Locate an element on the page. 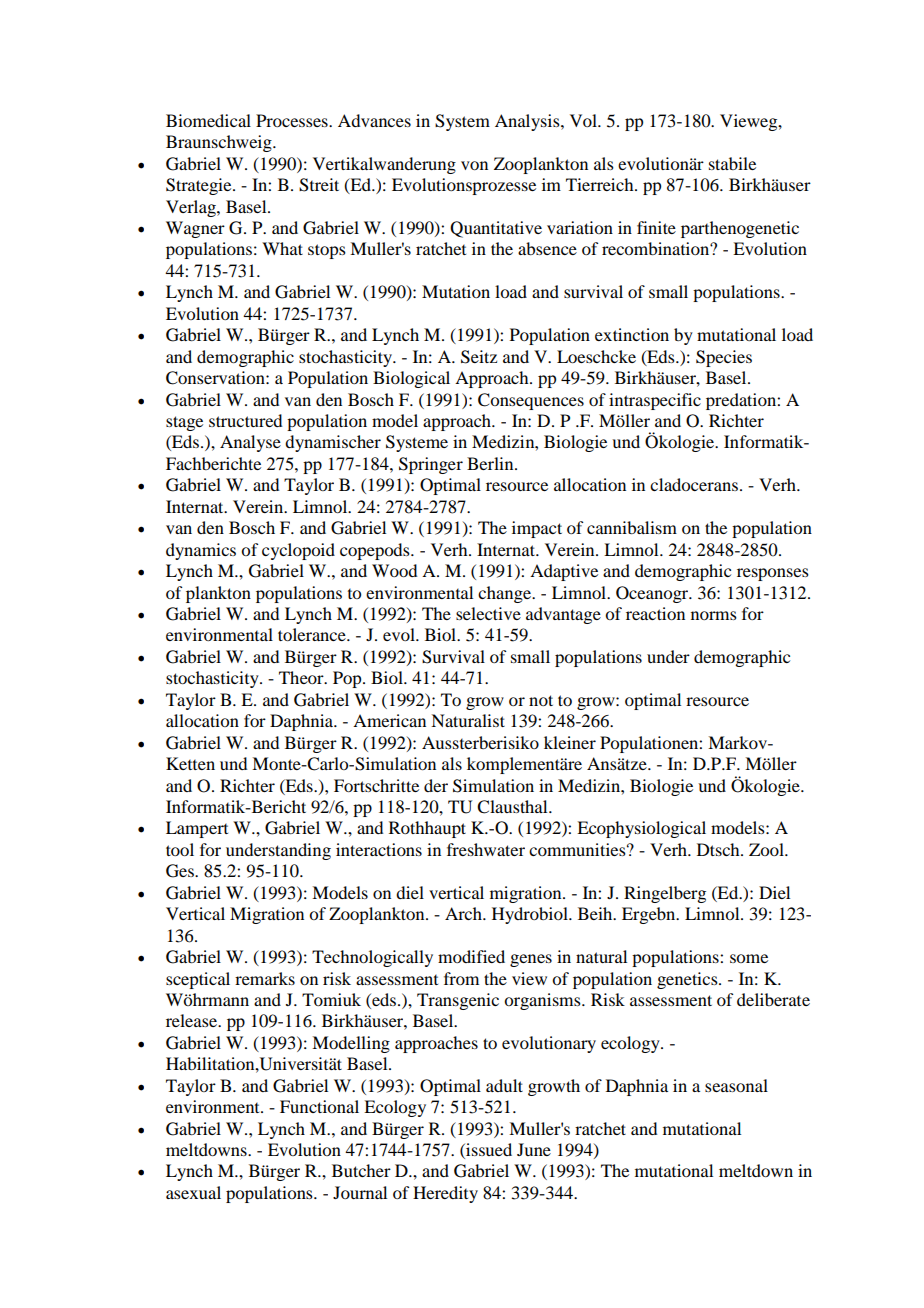 The height and width of the document is (1308, 924). seasonal is located at coordinates (736, 1085).
